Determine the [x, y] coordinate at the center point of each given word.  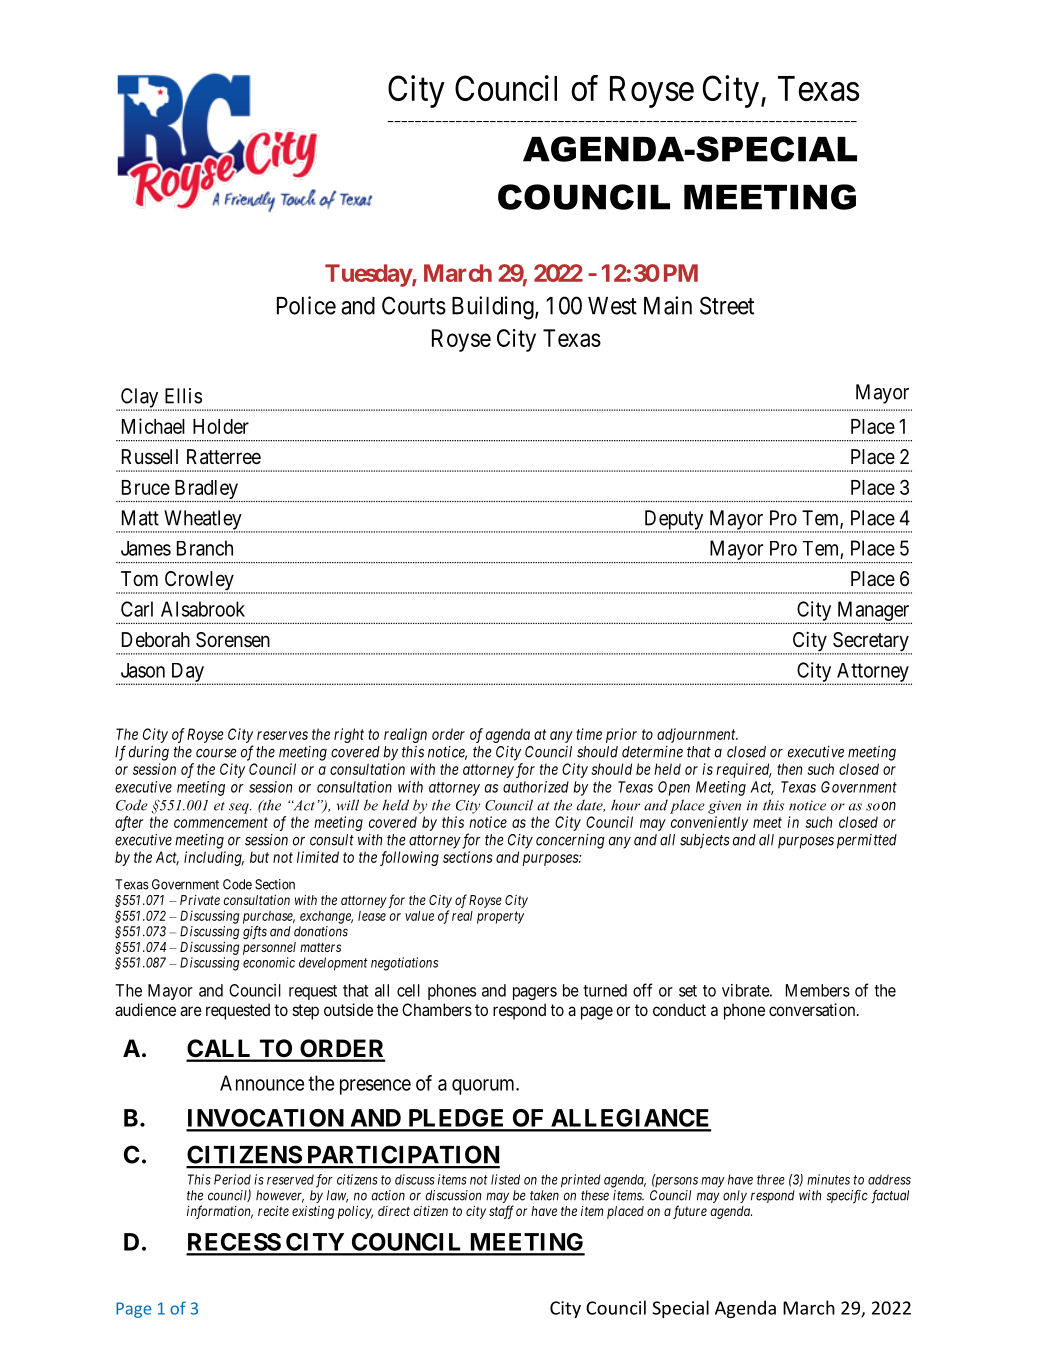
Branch [205, 548]
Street [727, 305]
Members [818, 990]
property [500, 917]
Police [306, 305]
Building [494, 308]
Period [232, 1179]
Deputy [674, 521]
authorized [536, 787]
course [216, 753]
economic [269, 962]
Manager [873, 612]
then [789, 769]
